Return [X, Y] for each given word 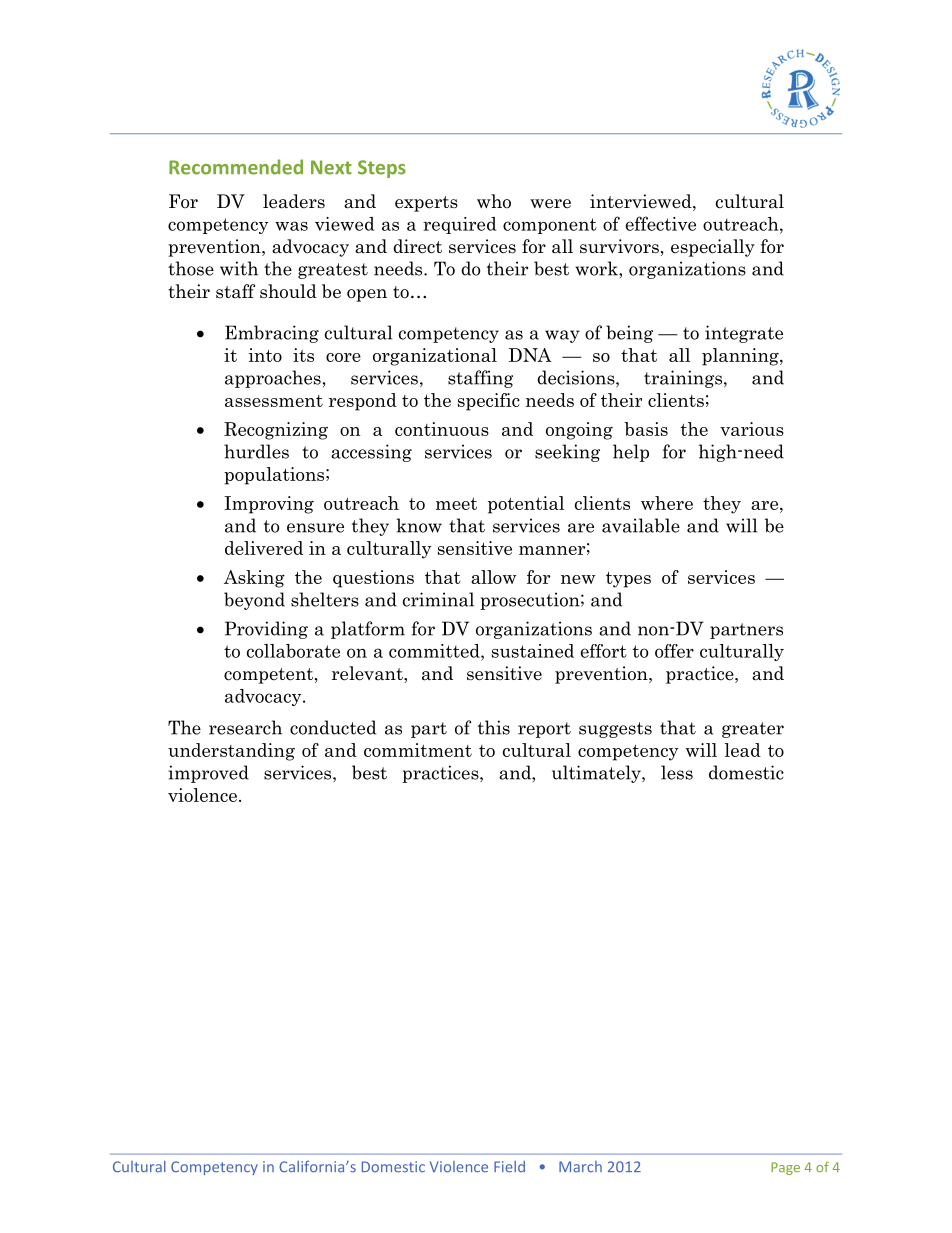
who [494, 201]
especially [713, 248]
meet [456, 504]
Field [509, 1167]
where [667, 503]
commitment [418, 750]
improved [208, 774]
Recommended [236, 167]
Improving [269, 505]
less [677, 772]
